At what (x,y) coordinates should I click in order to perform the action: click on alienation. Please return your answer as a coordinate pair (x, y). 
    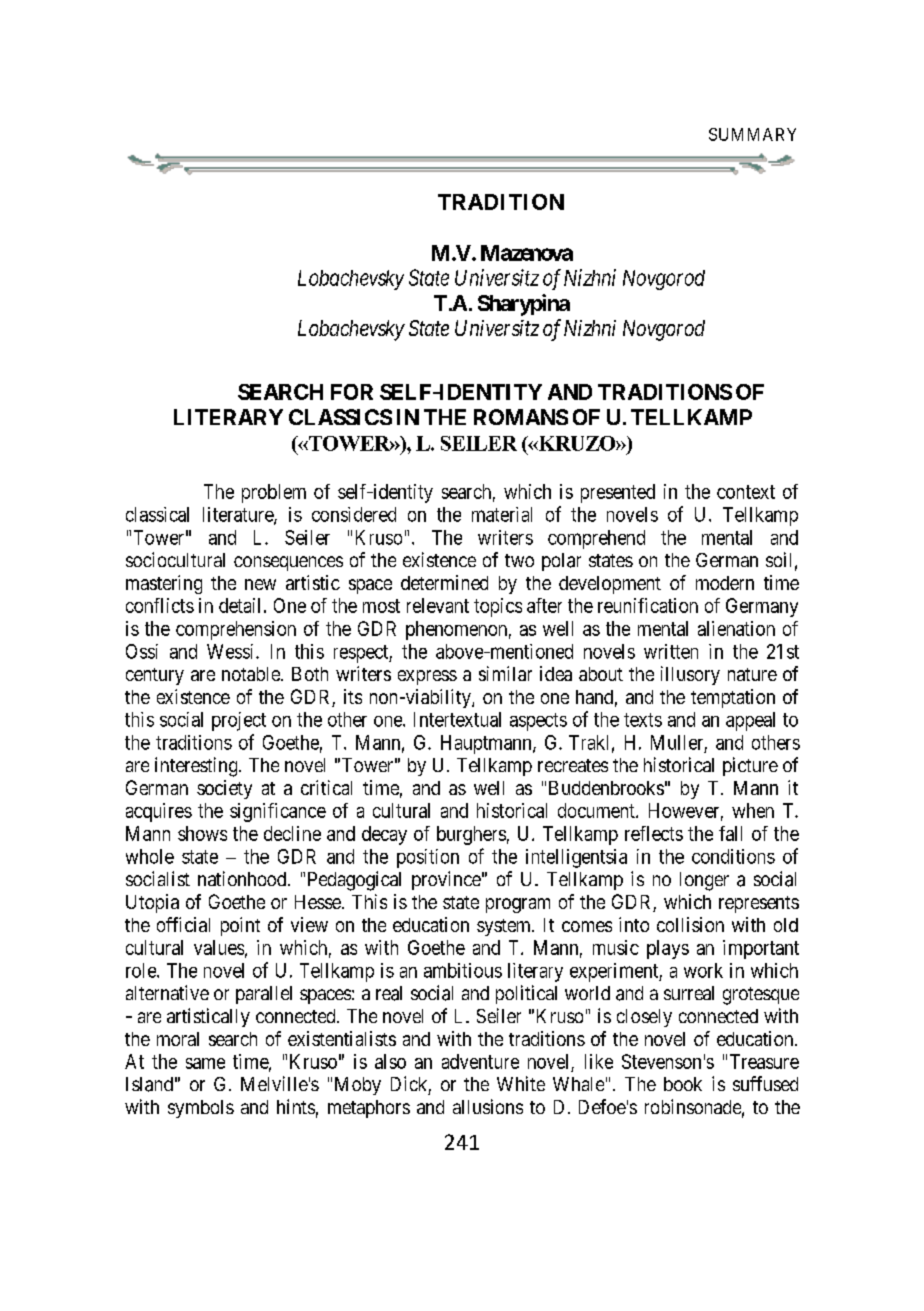
    Looking at the image, I should click on (736, 628).
